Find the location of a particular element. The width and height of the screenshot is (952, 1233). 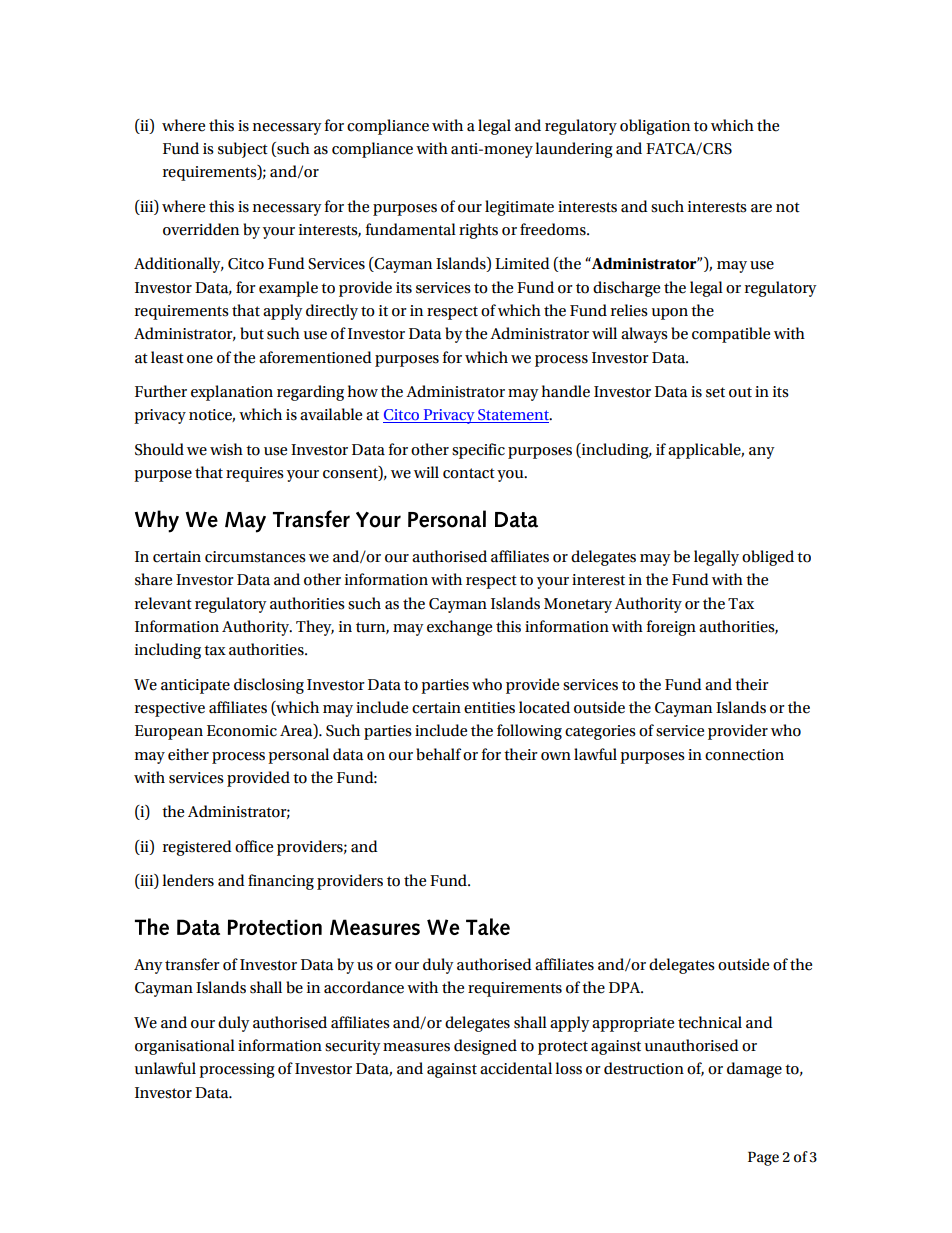

Page is located at coordinates (763, 1159).
